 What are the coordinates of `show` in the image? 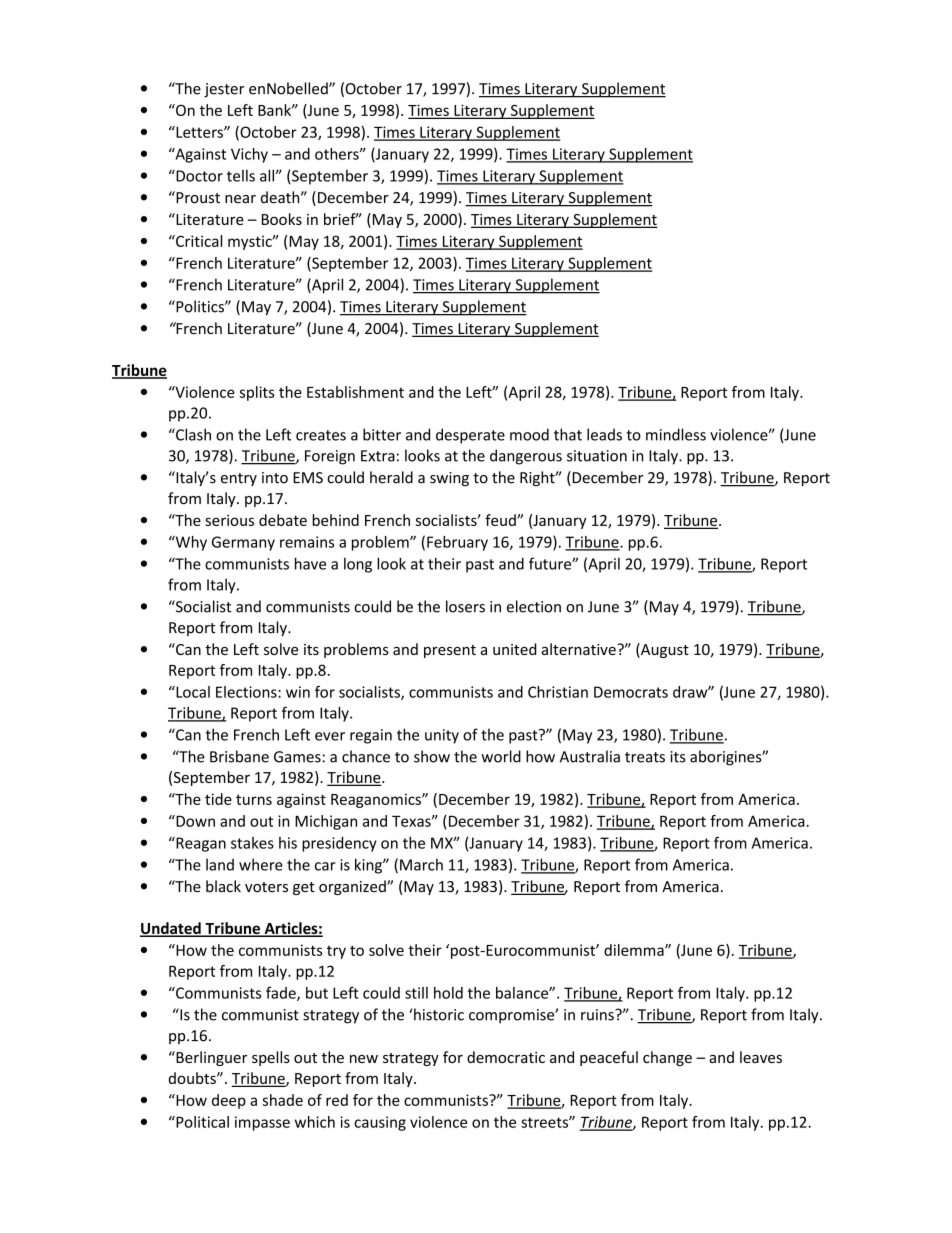 It's located at (432, 756).
